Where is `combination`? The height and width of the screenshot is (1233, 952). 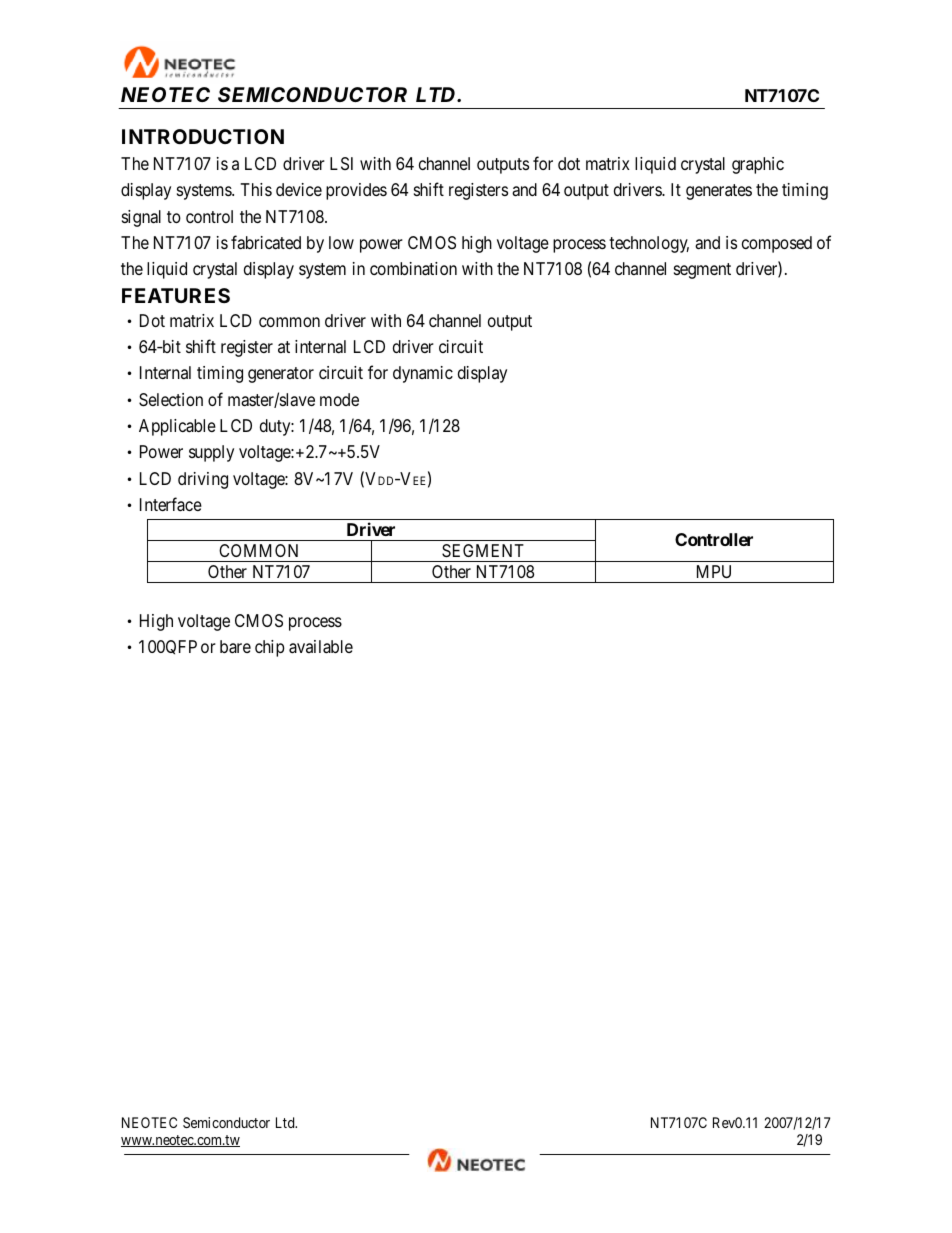 combination is located at coordinates (413, 269).
